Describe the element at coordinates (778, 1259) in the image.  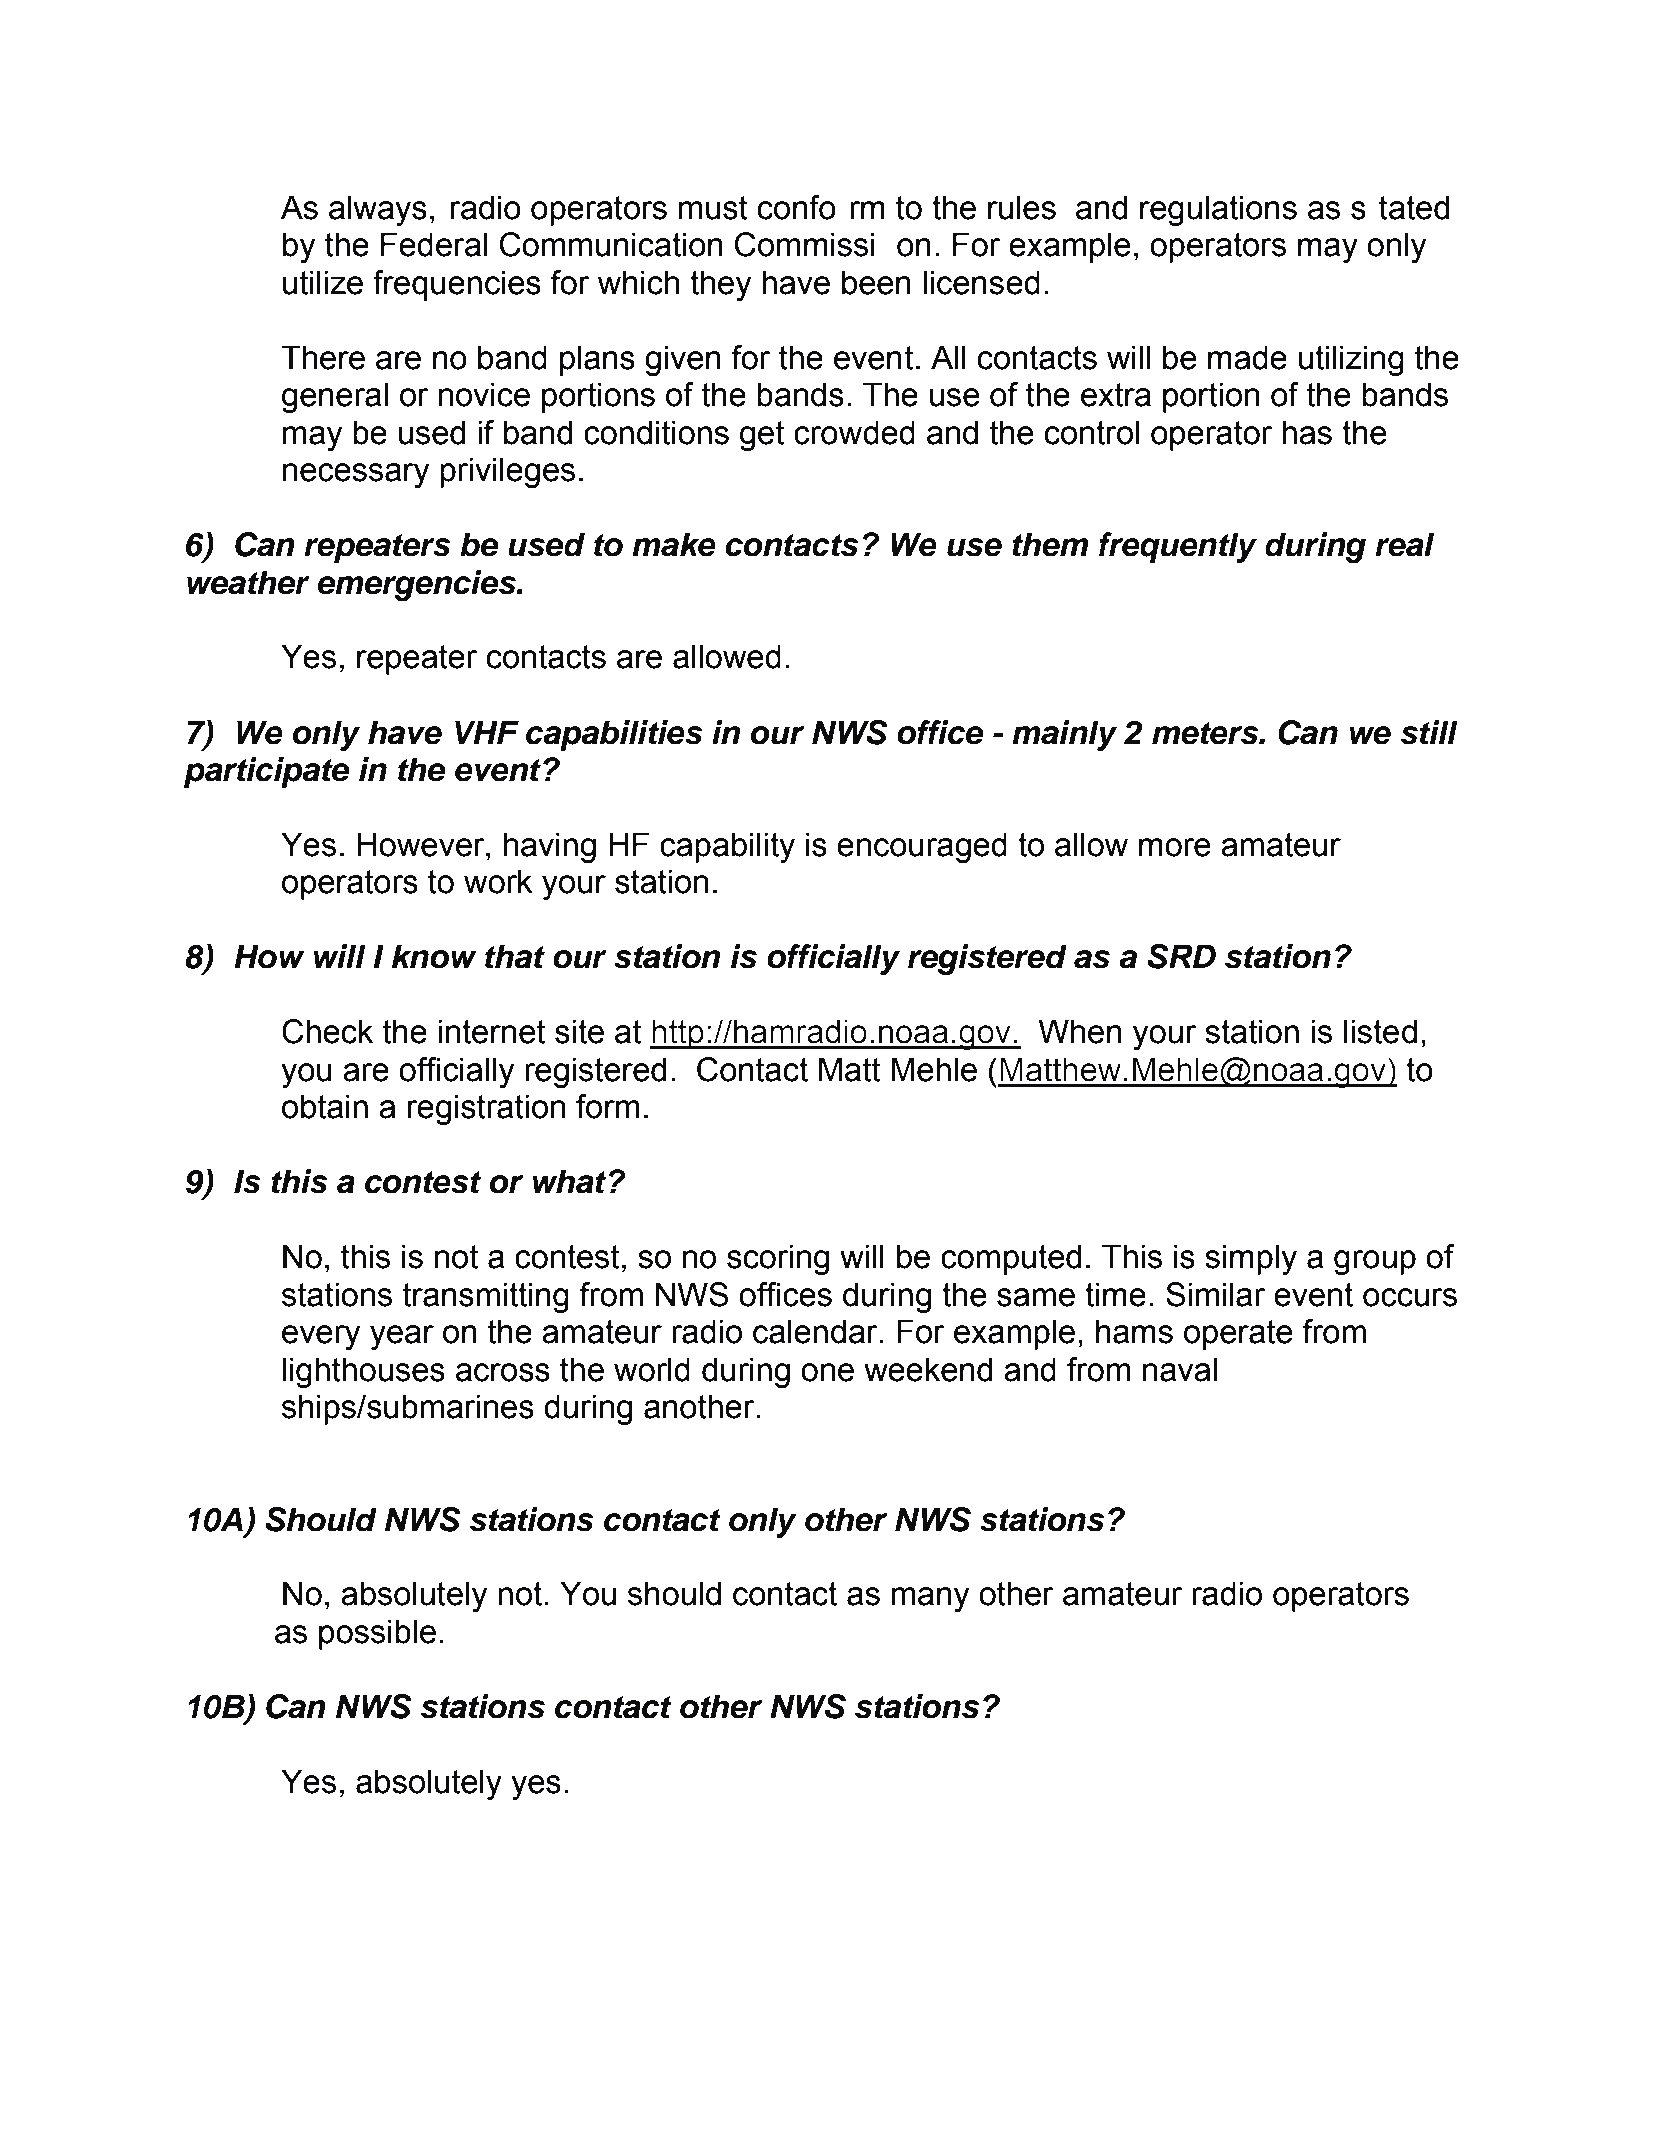
I see `scoring` at that location.
